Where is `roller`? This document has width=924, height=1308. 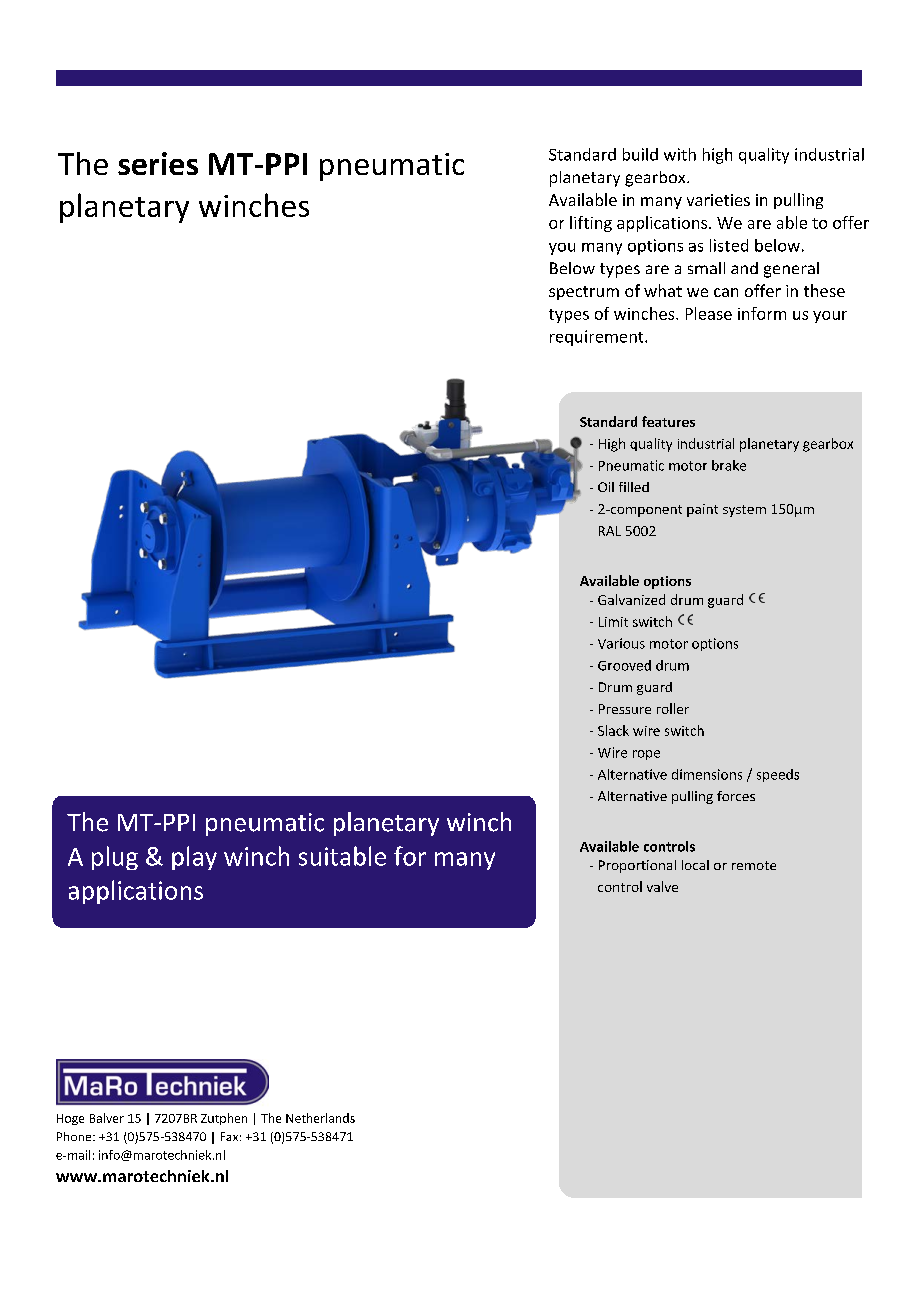
roller is located at coordinates (673, 708).
